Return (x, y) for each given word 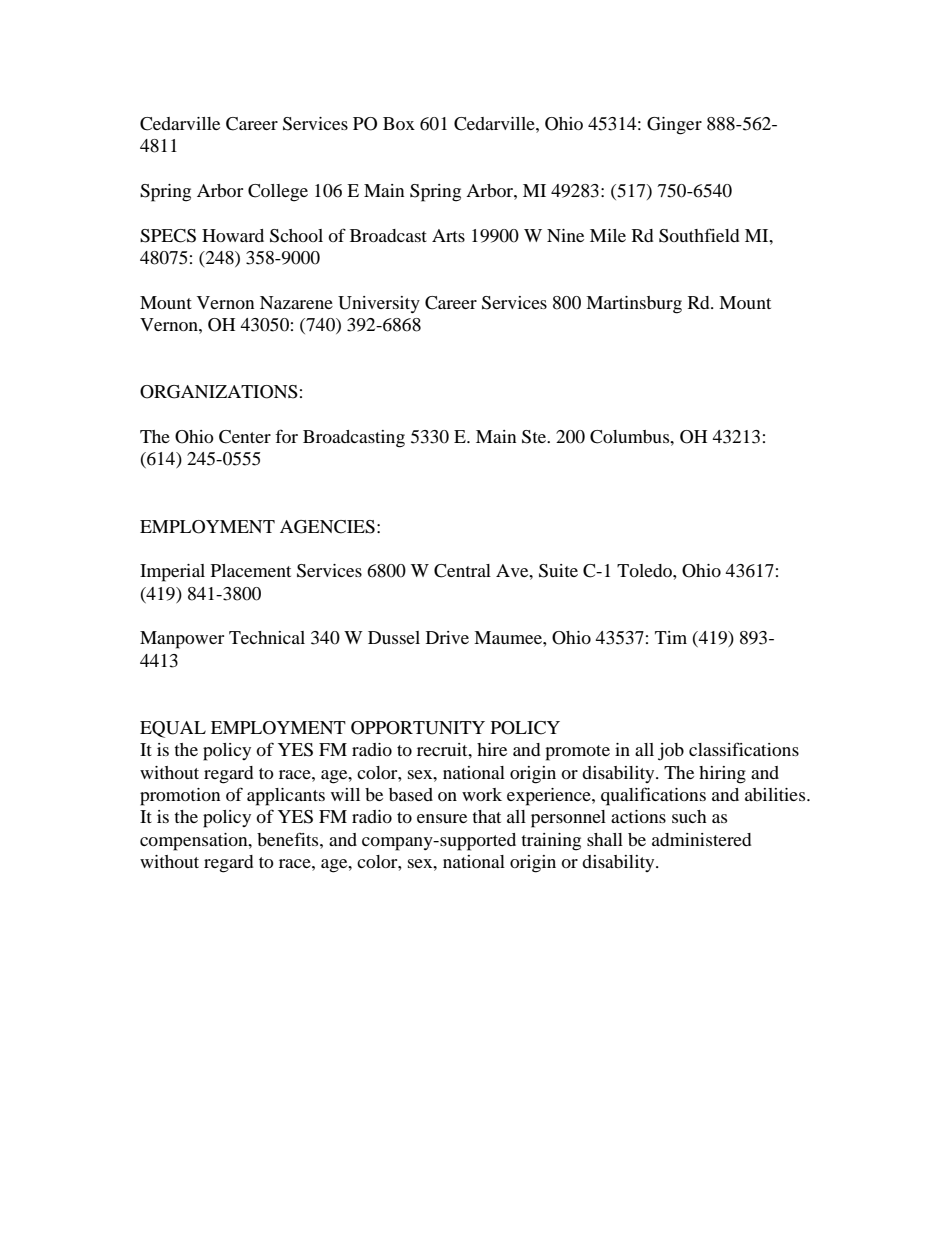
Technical (267, 637)
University (379, 304)
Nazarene (296, 302)
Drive (447, 637)
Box (399, 123)
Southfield (699, 235)
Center (245, 437)
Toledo (645, 570)
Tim (671, 637)
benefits (289, 839)
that (486, 816)
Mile (608, 235)
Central (462, 571)
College (278, 193)
